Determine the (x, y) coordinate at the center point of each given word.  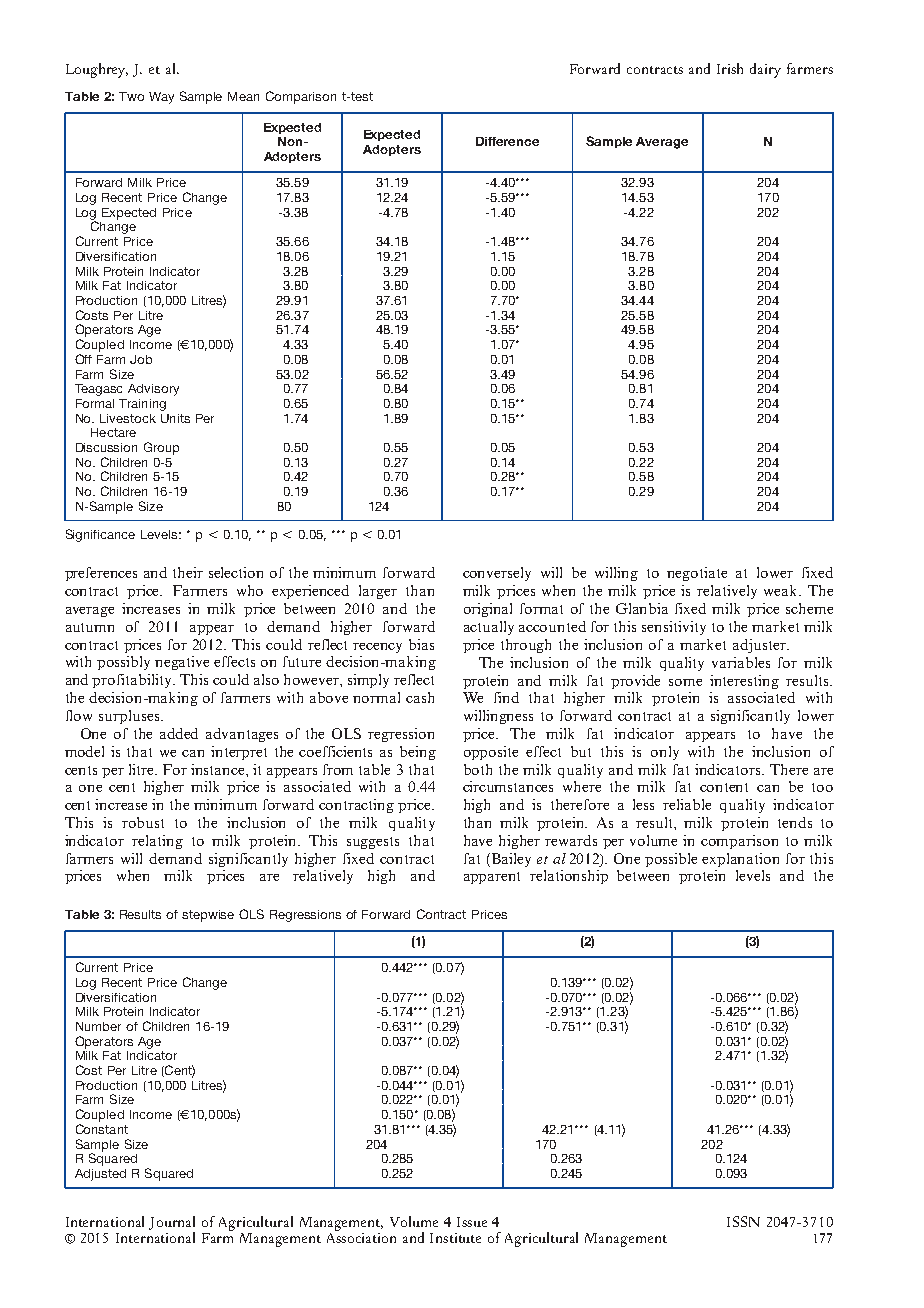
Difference (507, 141)
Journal (172, 1223)
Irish (730, 68)
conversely (497, 574)
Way (161, 98)
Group (161, 448)
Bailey (510, 860)
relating (157, 842)
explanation (740, 860)
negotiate (697, 574)
